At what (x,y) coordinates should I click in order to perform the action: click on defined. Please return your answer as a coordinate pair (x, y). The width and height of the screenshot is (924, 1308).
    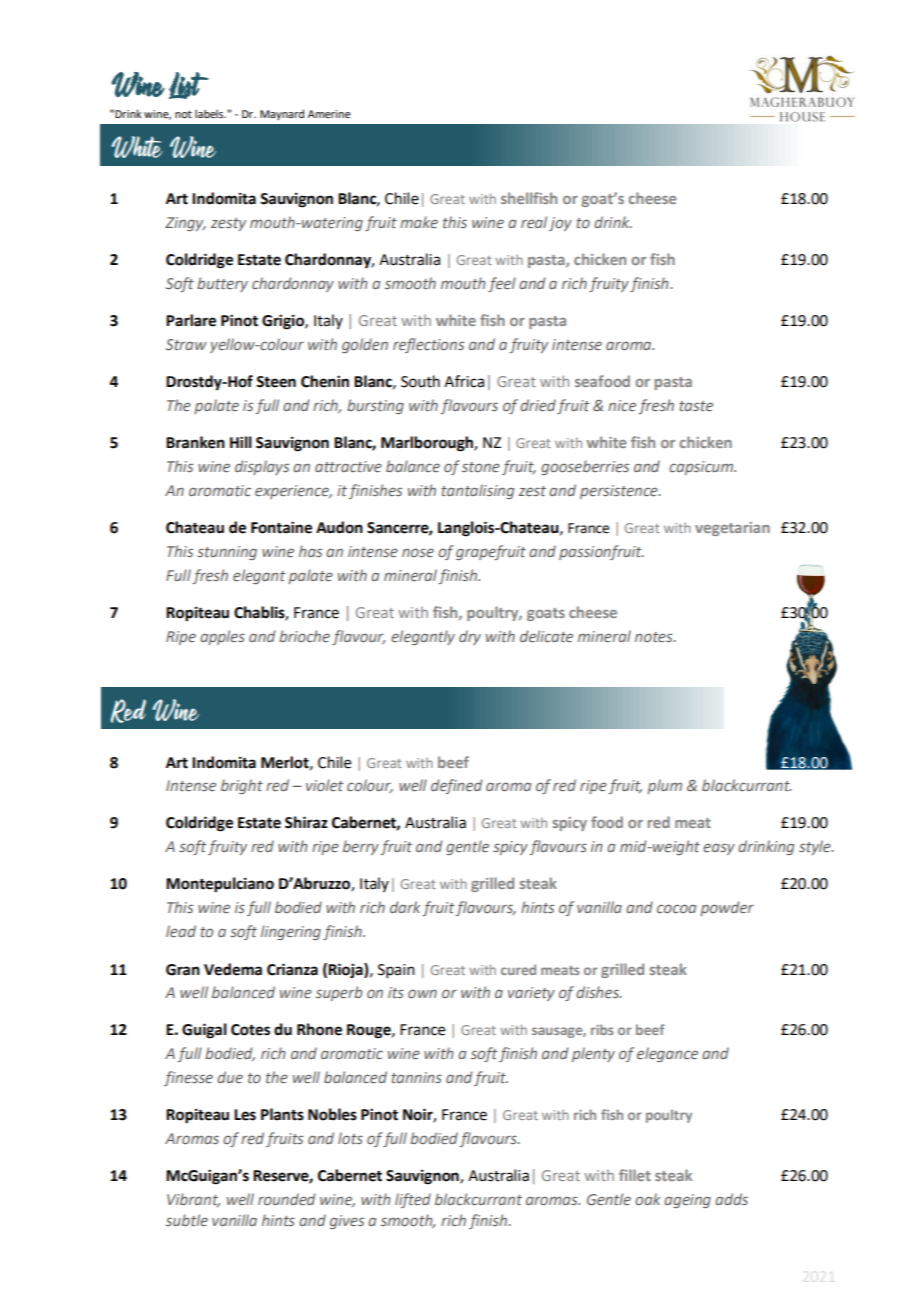
    Looking at the image, I should click on (456, 786).
